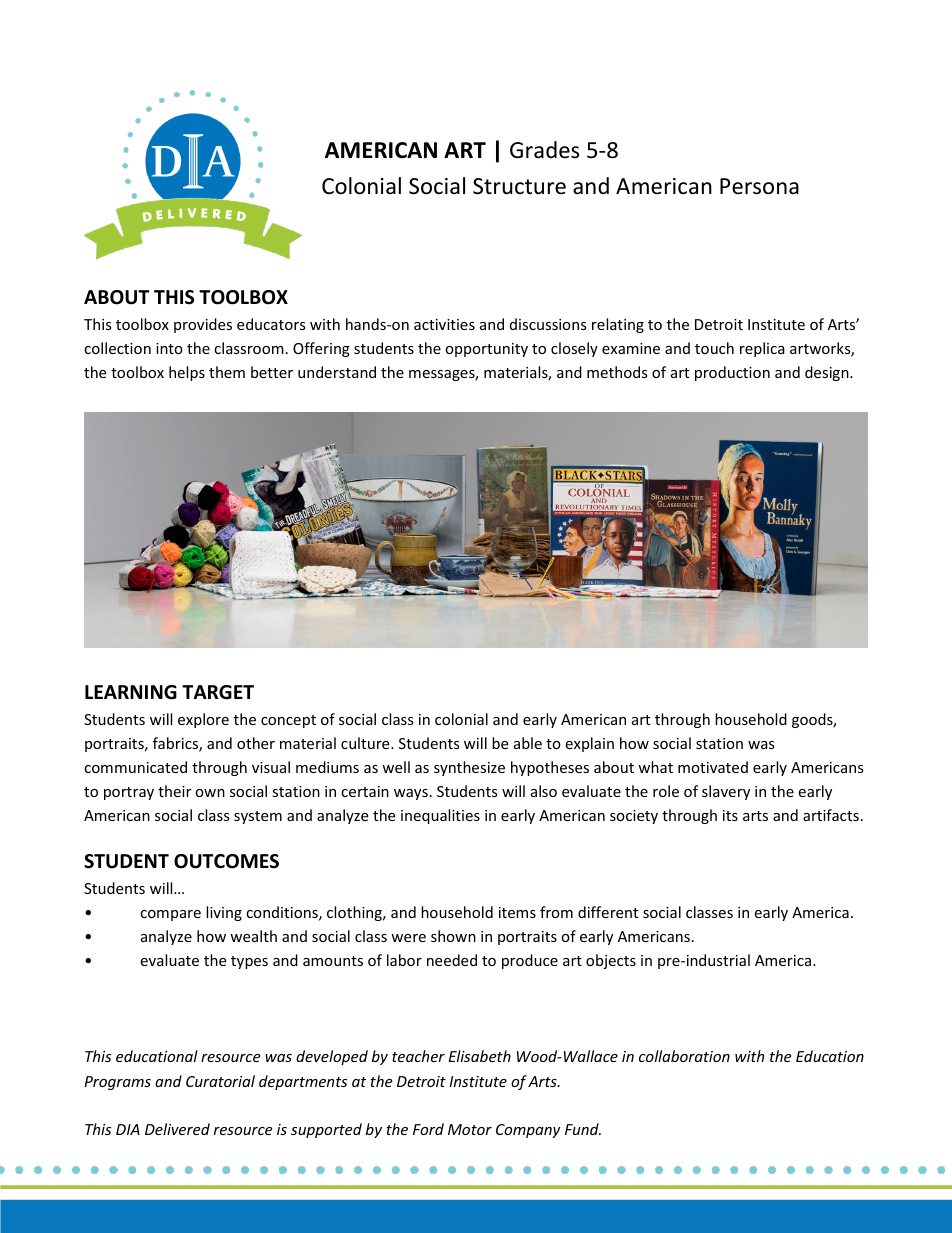  Describe the element at coordinates (519, 186) in the screenshot. I see `Structure` at that location.
